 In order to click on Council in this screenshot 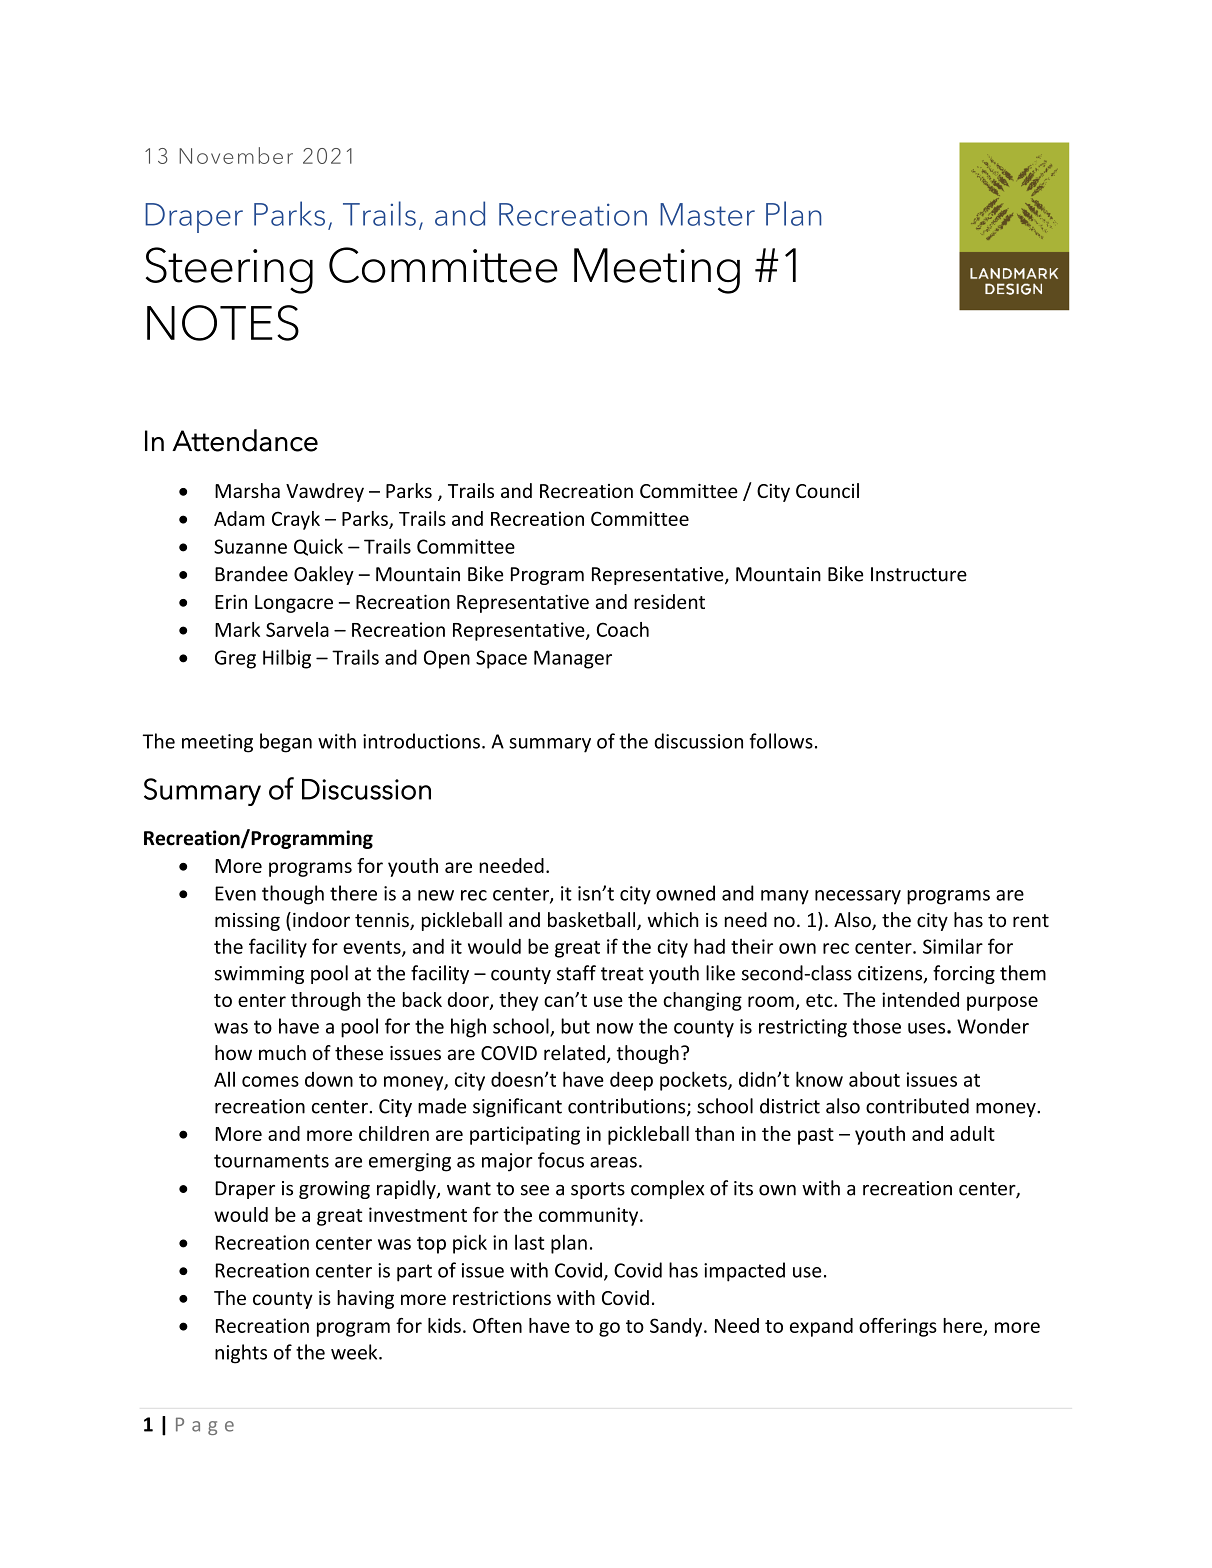, I will do `click(827, 490)`.
